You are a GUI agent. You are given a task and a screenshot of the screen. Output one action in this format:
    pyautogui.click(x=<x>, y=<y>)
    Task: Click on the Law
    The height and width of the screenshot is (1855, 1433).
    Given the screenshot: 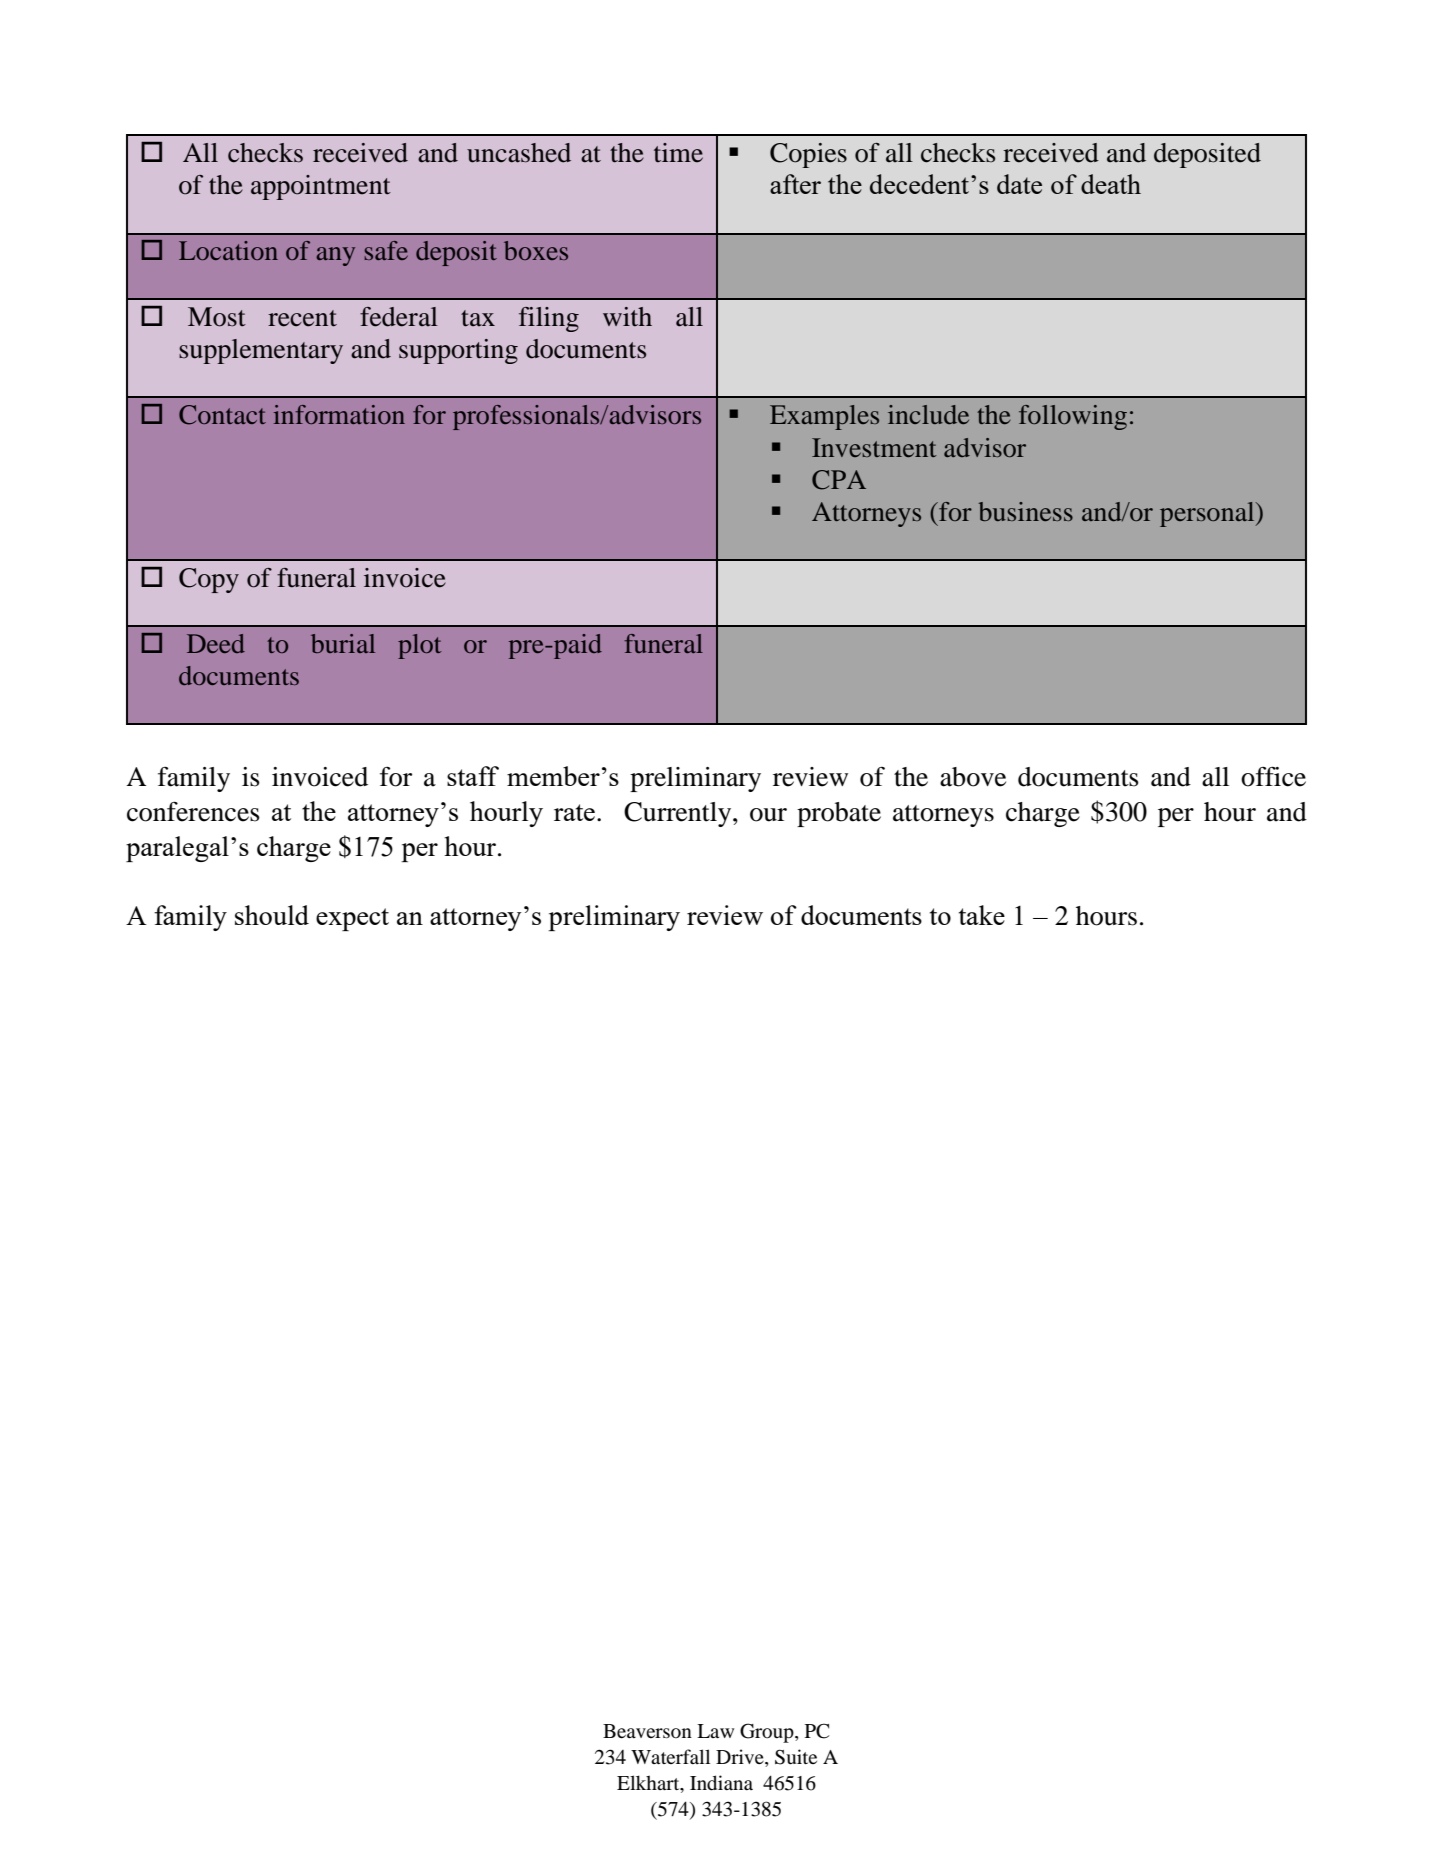 What is the action you would take?
    pyautogui.click(x=715, y=1731)
